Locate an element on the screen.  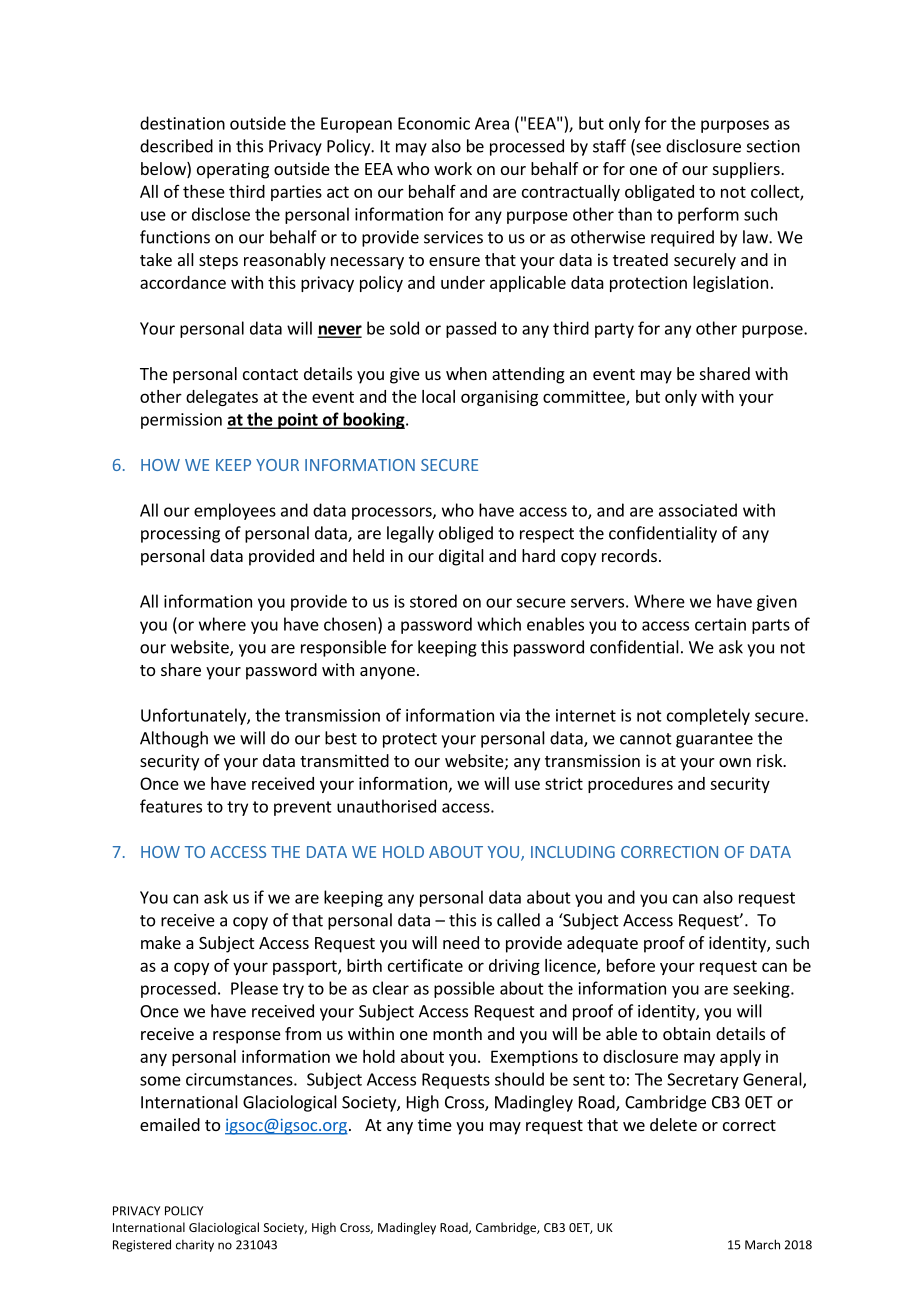
charity is located at coordinates (195, 1246).
